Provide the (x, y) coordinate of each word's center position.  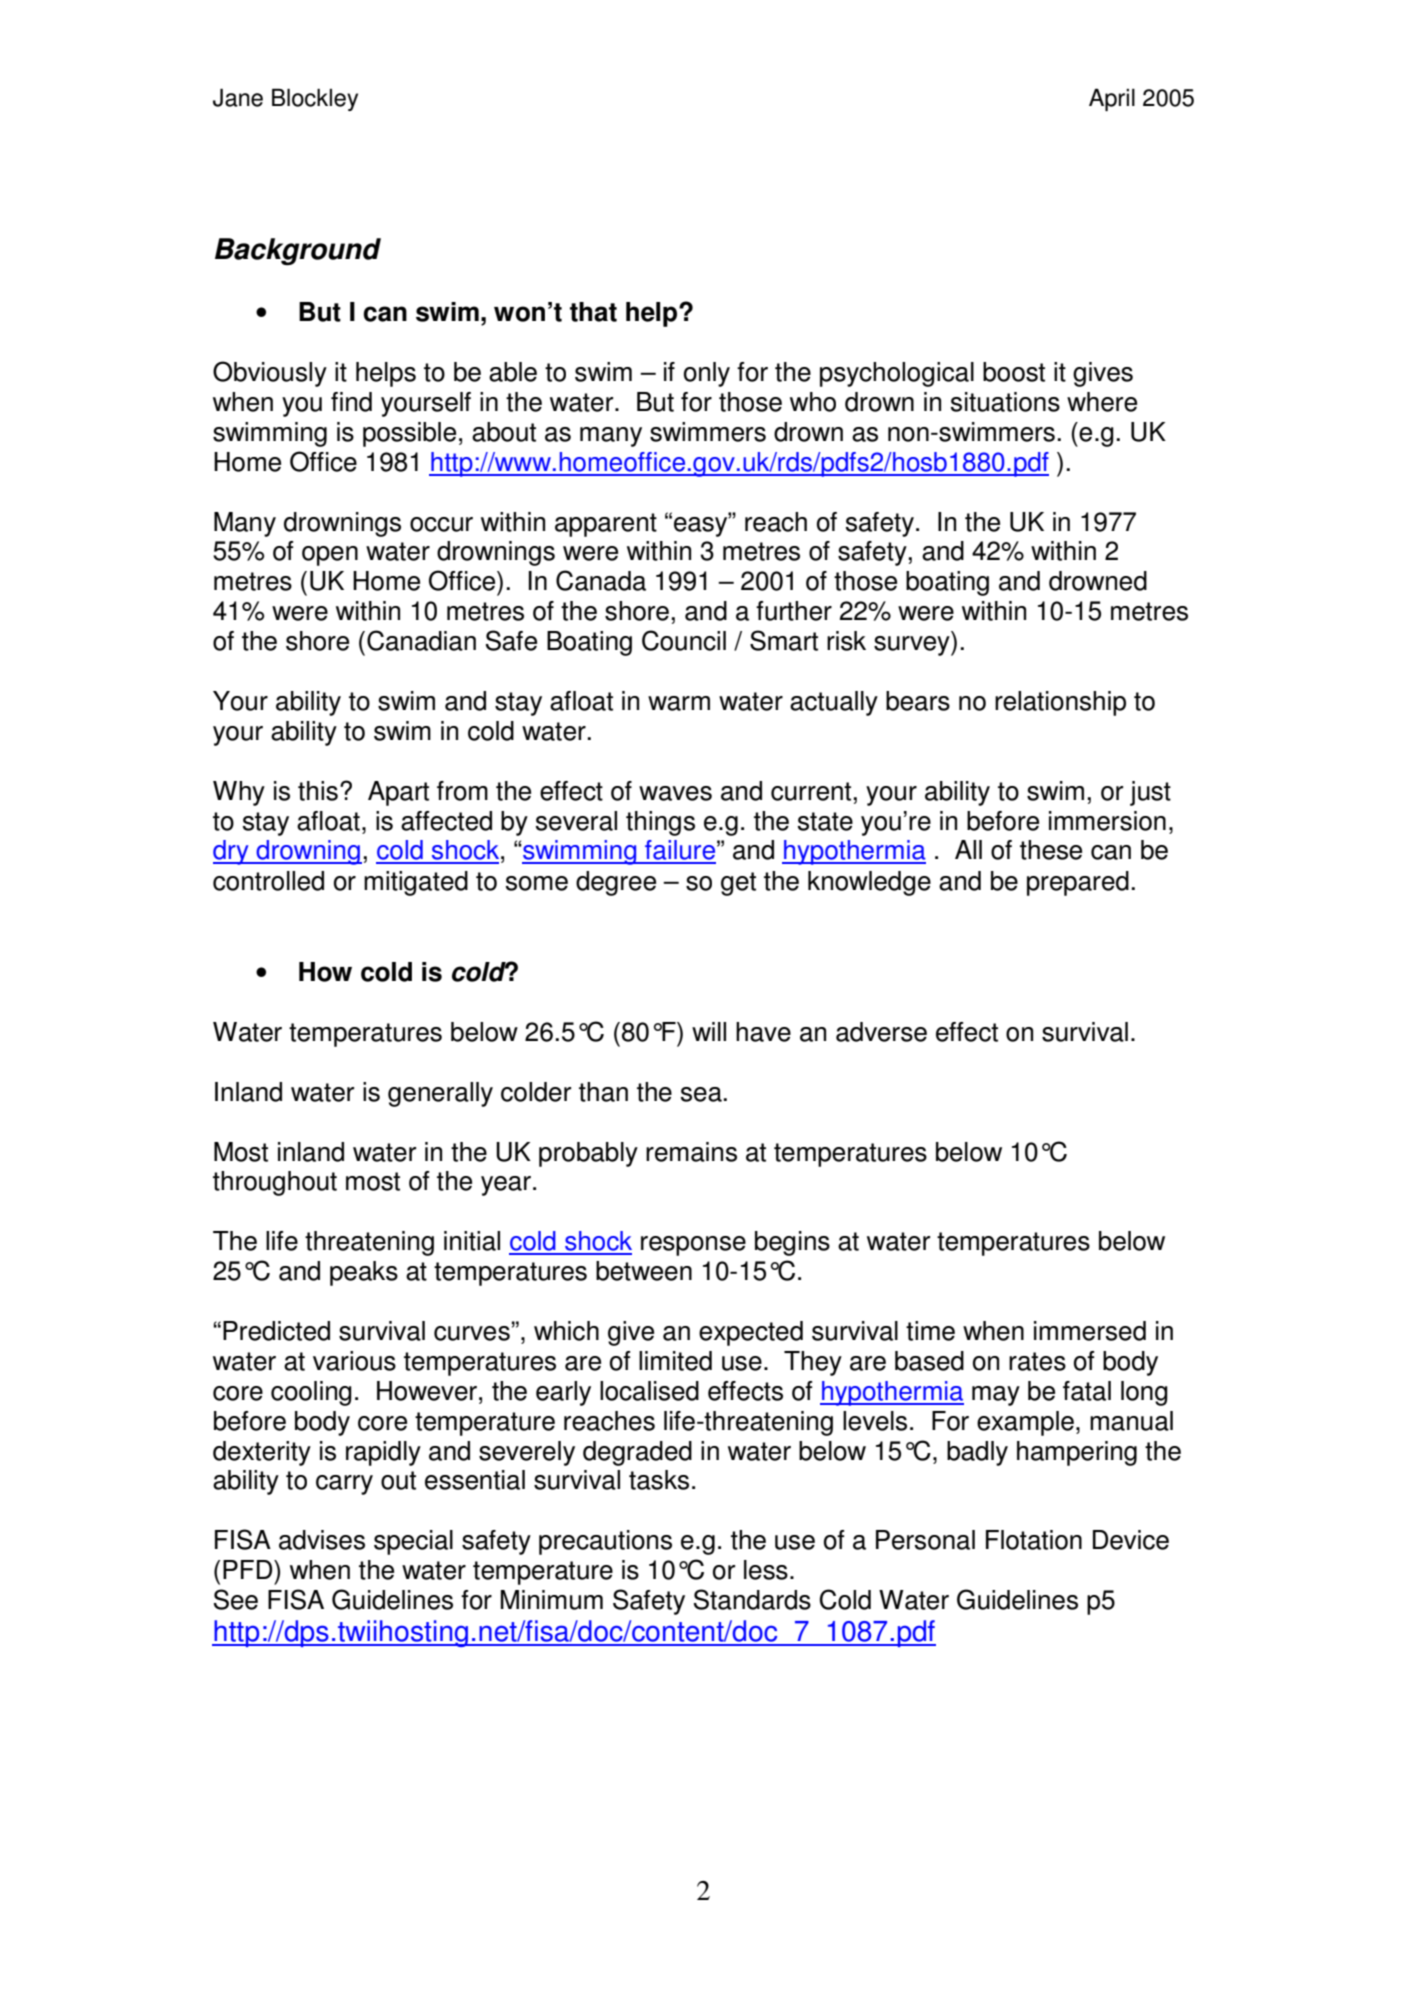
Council (684, 640)
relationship (1060, 703)
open (330, 556)
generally (440, 1094)
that (593, 312)
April (1112, 99)
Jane (238, 97)
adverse (881, 1032)
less (766, 1570)
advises (322, 1540)
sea (701, 1094)
